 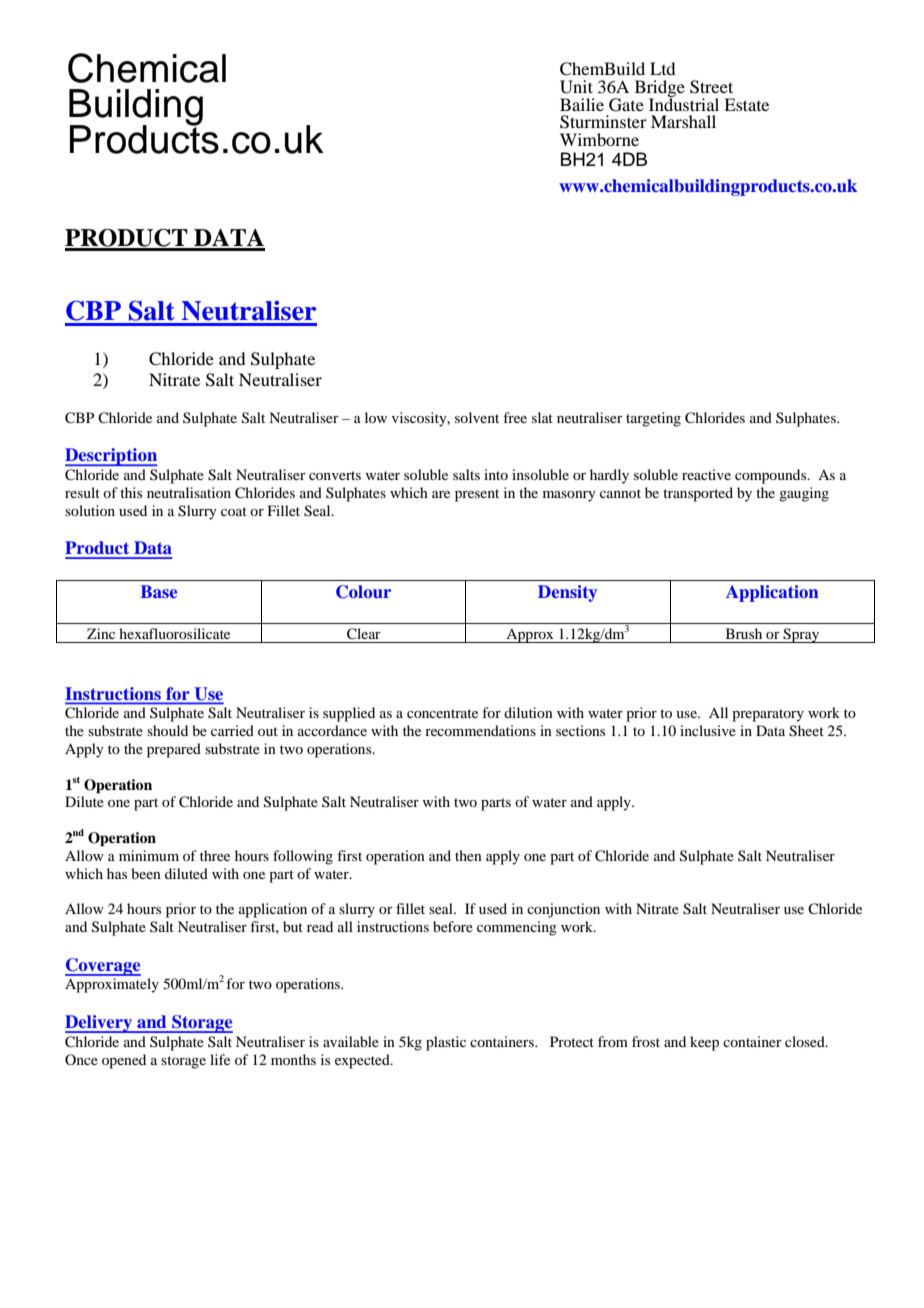 I want to click on should, so click(x=167, y=730).
